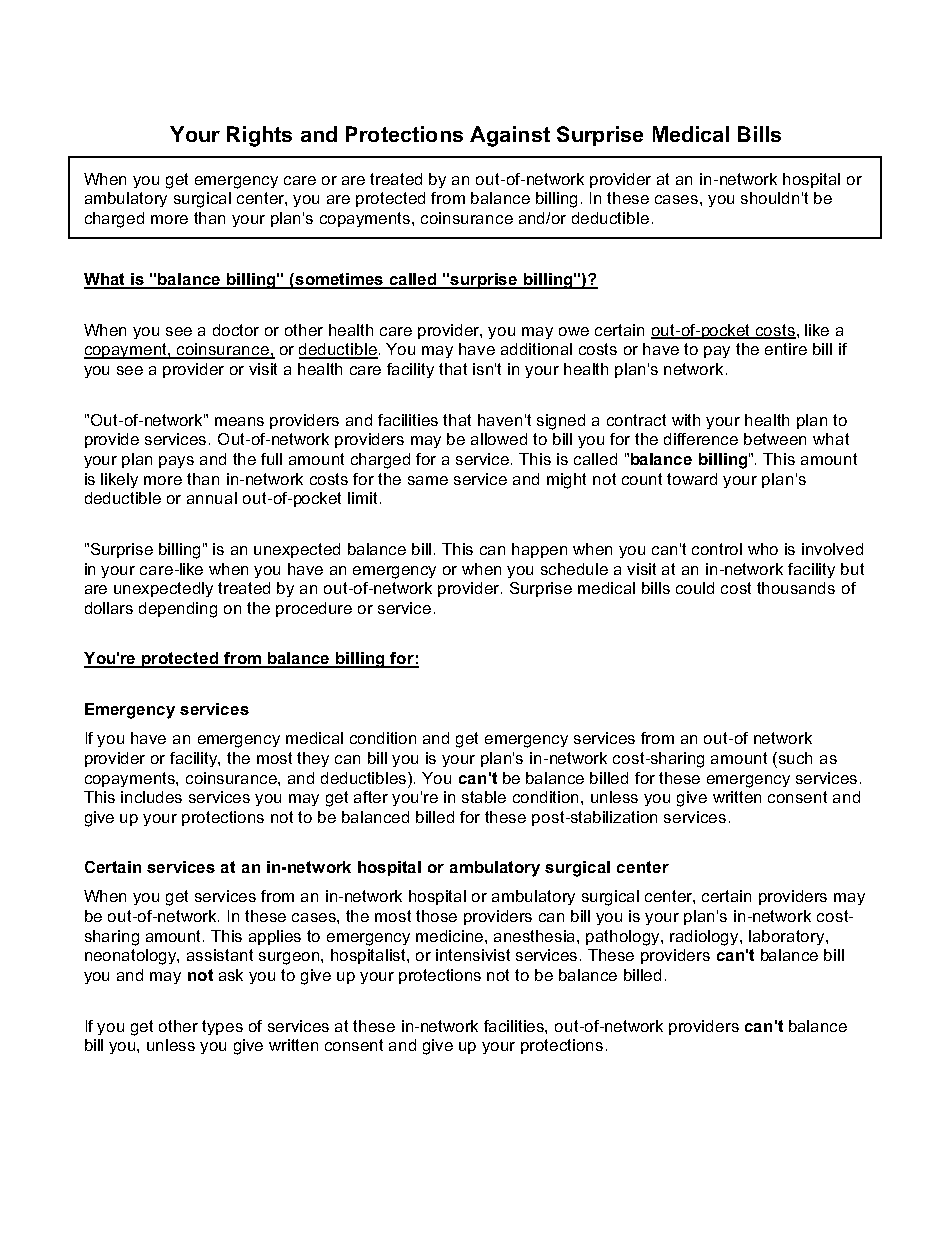 Image resolution: width=952 pixels, height=1233 pixels. I want to click on laboratory, so click(788, 937).
